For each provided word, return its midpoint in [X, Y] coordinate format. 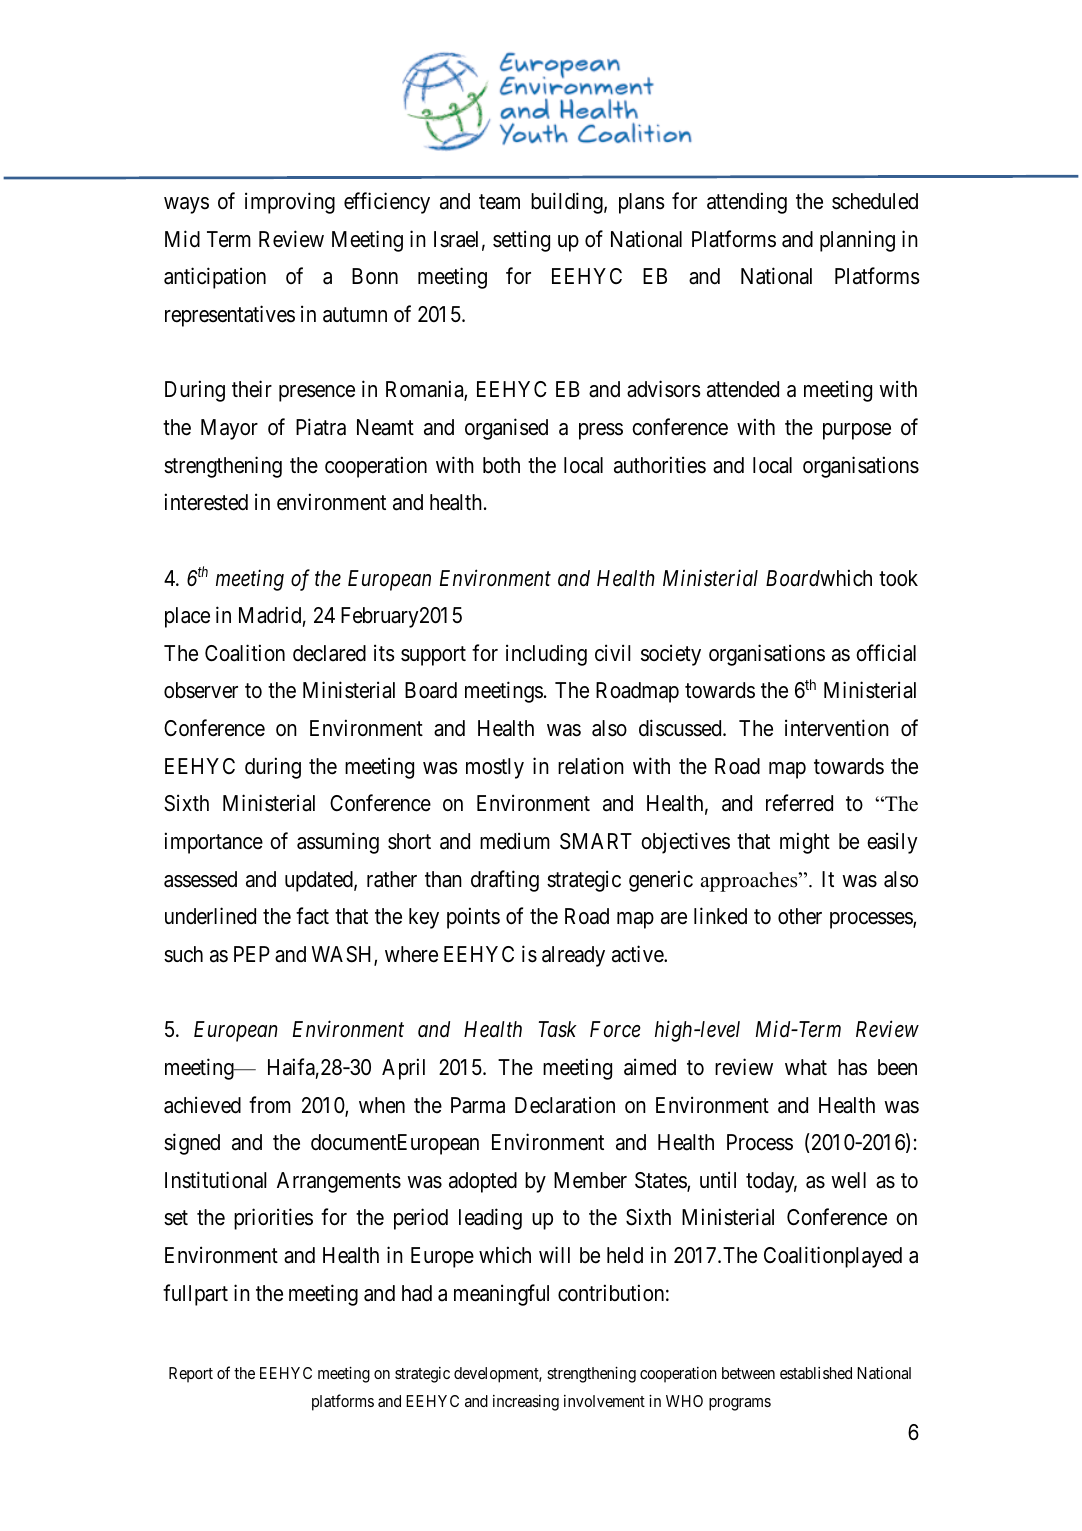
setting [521, 241]
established [816, 1373]
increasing [526, 1403]
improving [290, 203]
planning [857, 241]
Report [191, 1375]
